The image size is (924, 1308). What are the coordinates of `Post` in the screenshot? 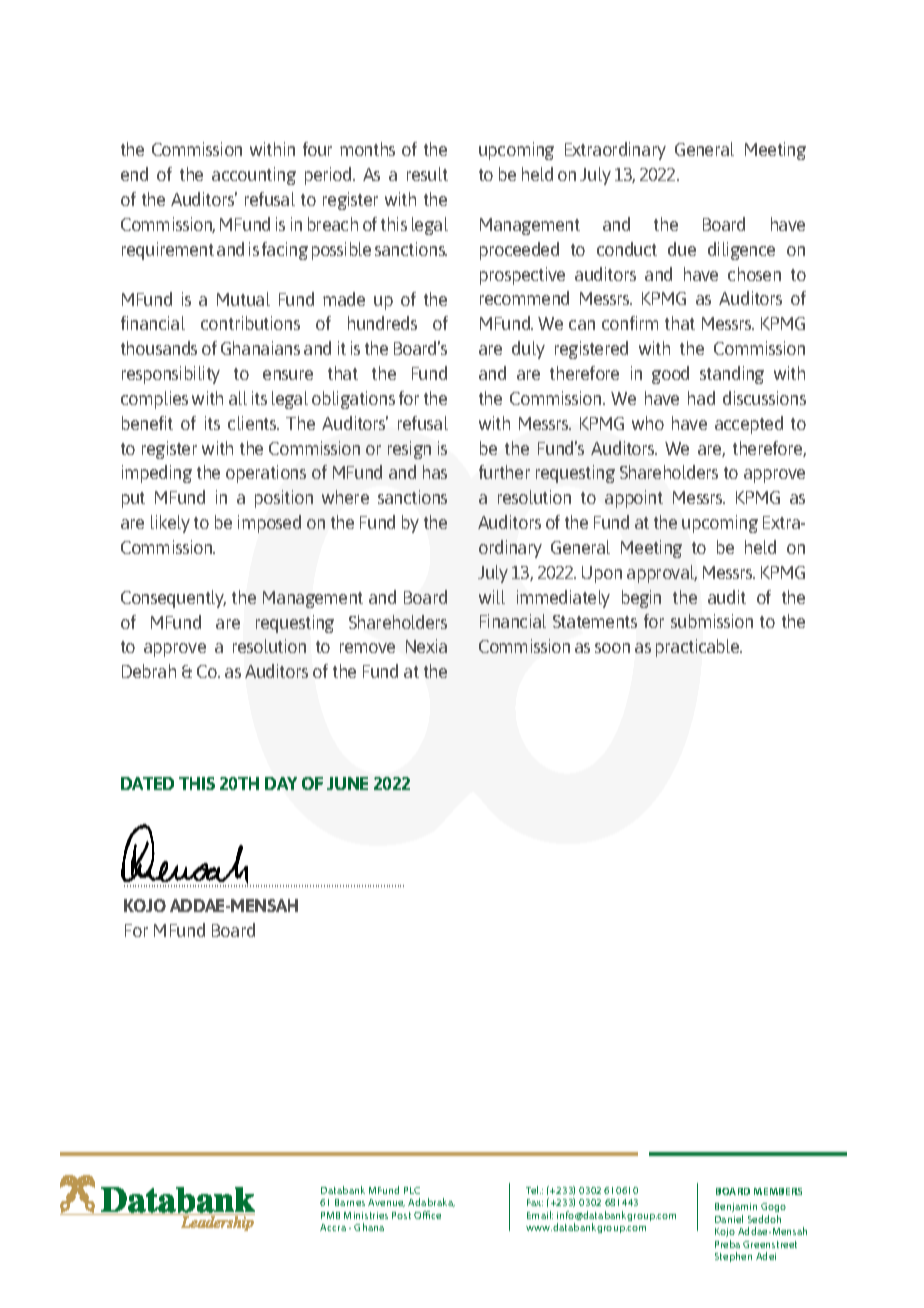 It's located at (401, 1215).
